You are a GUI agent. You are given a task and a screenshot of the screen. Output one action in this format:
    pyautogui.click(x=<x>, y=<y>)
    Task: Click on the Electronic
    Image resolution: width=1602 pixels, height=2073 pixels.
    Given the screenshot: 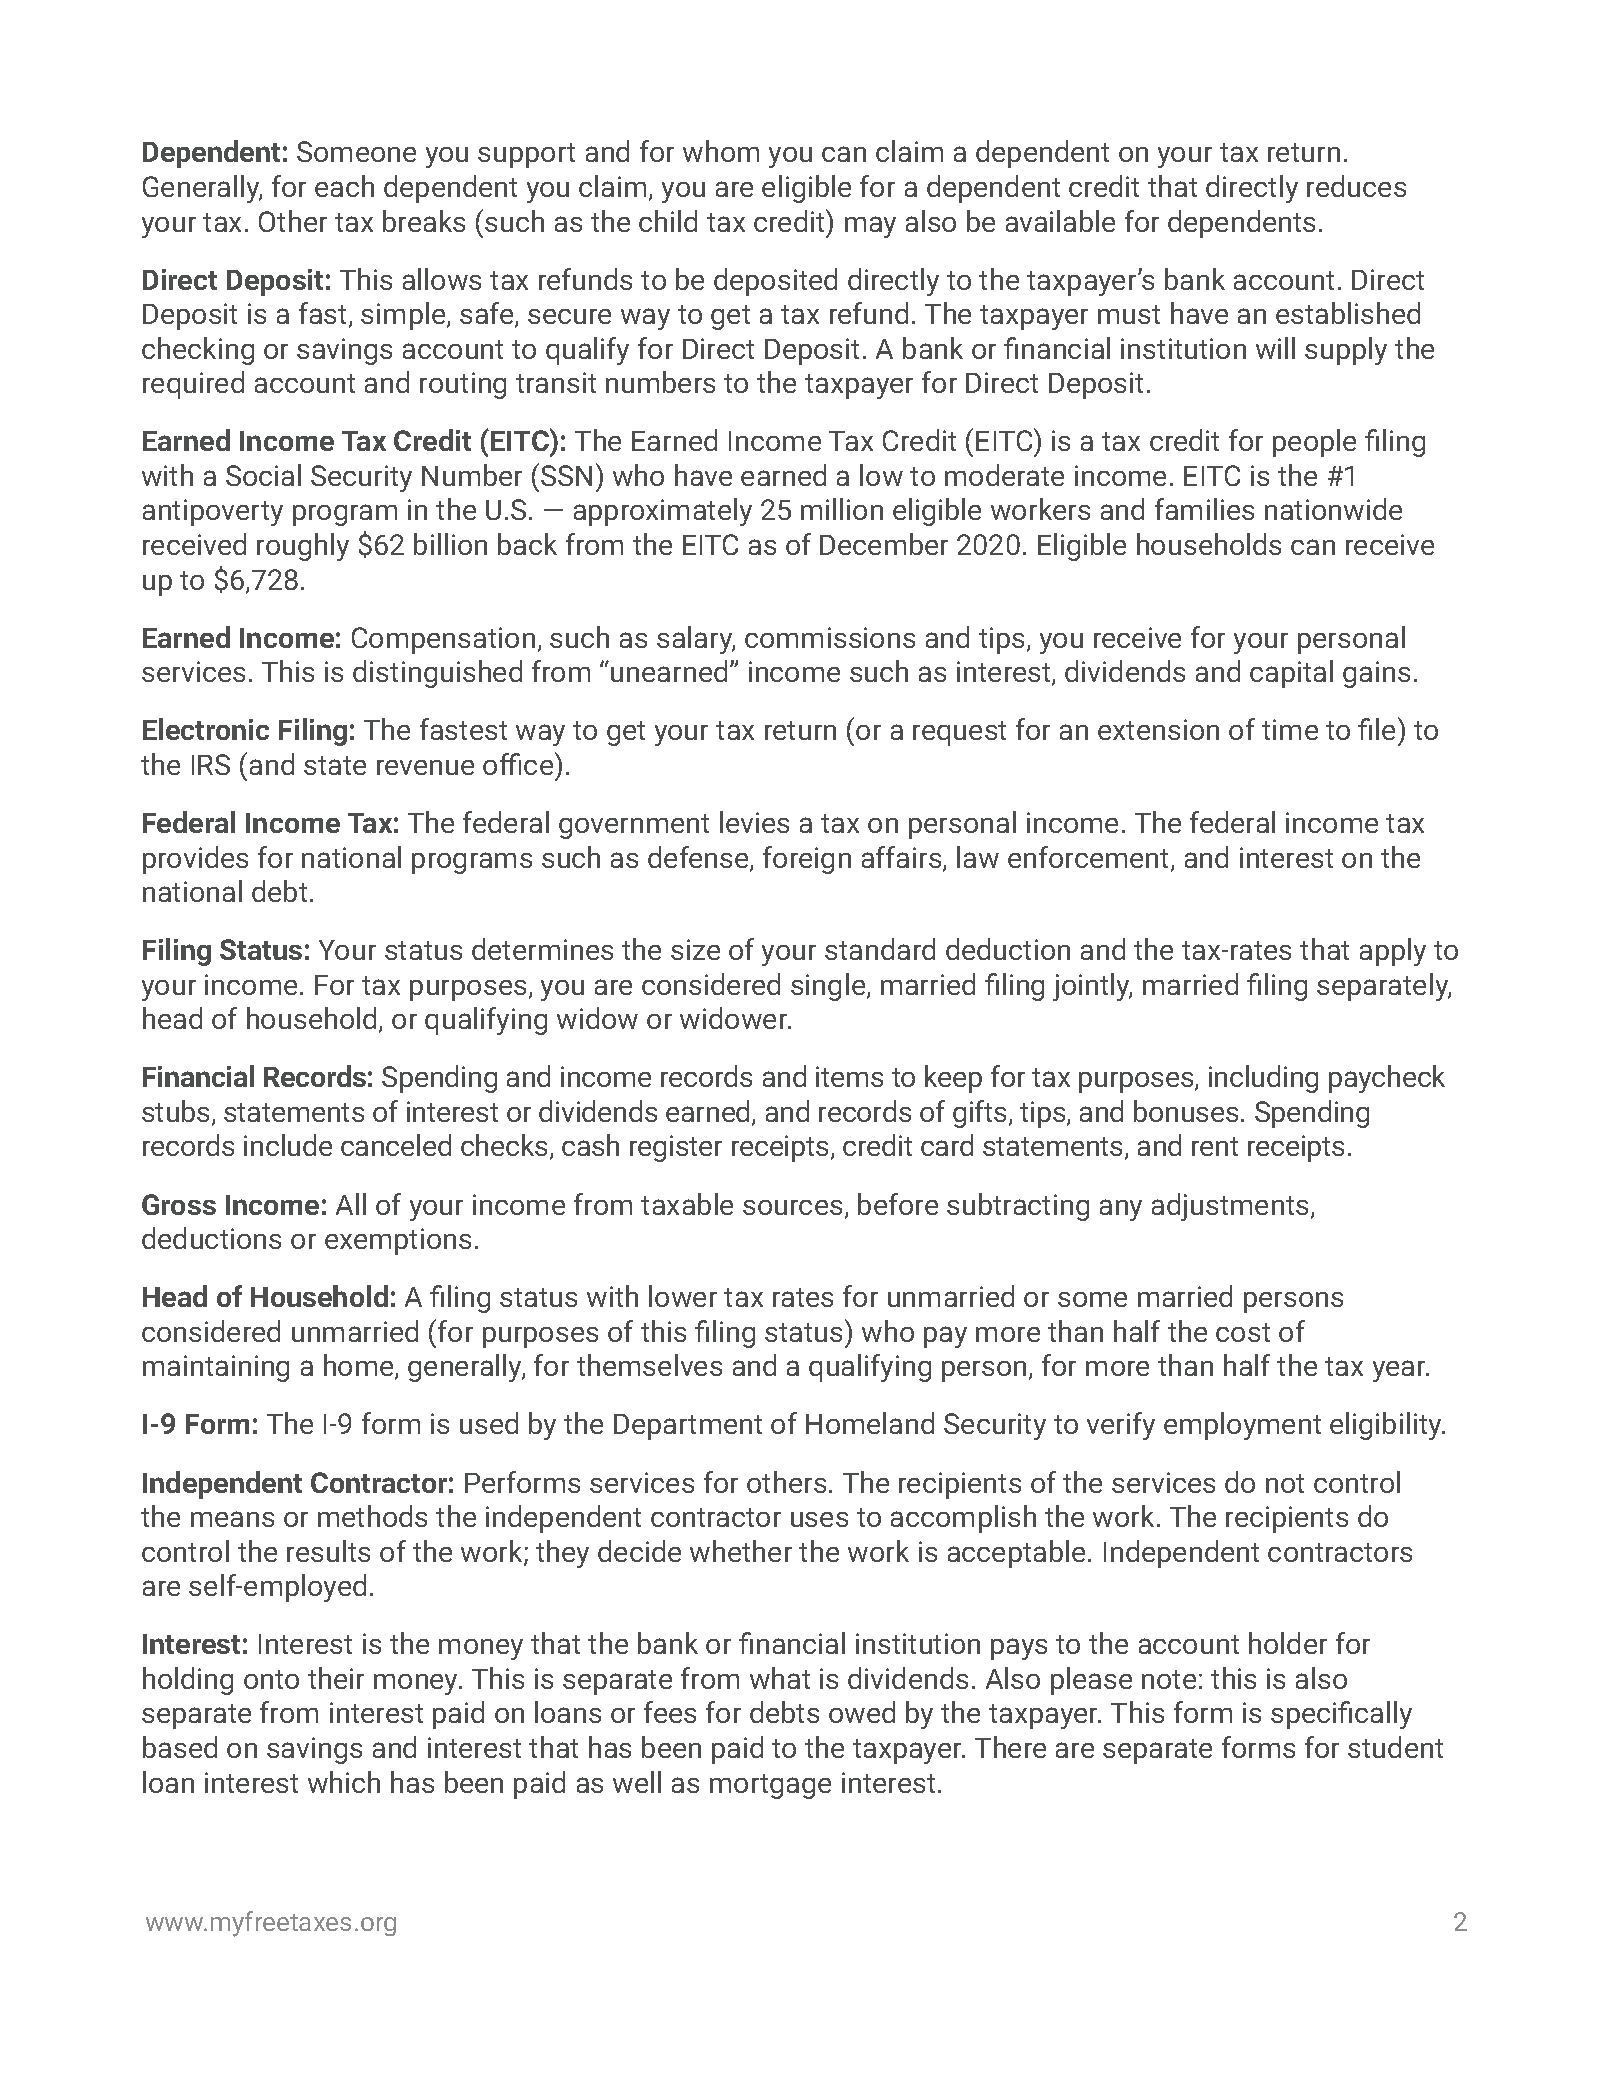 What is the action you would take?
    pyautogui.click(x=206, y=729)
